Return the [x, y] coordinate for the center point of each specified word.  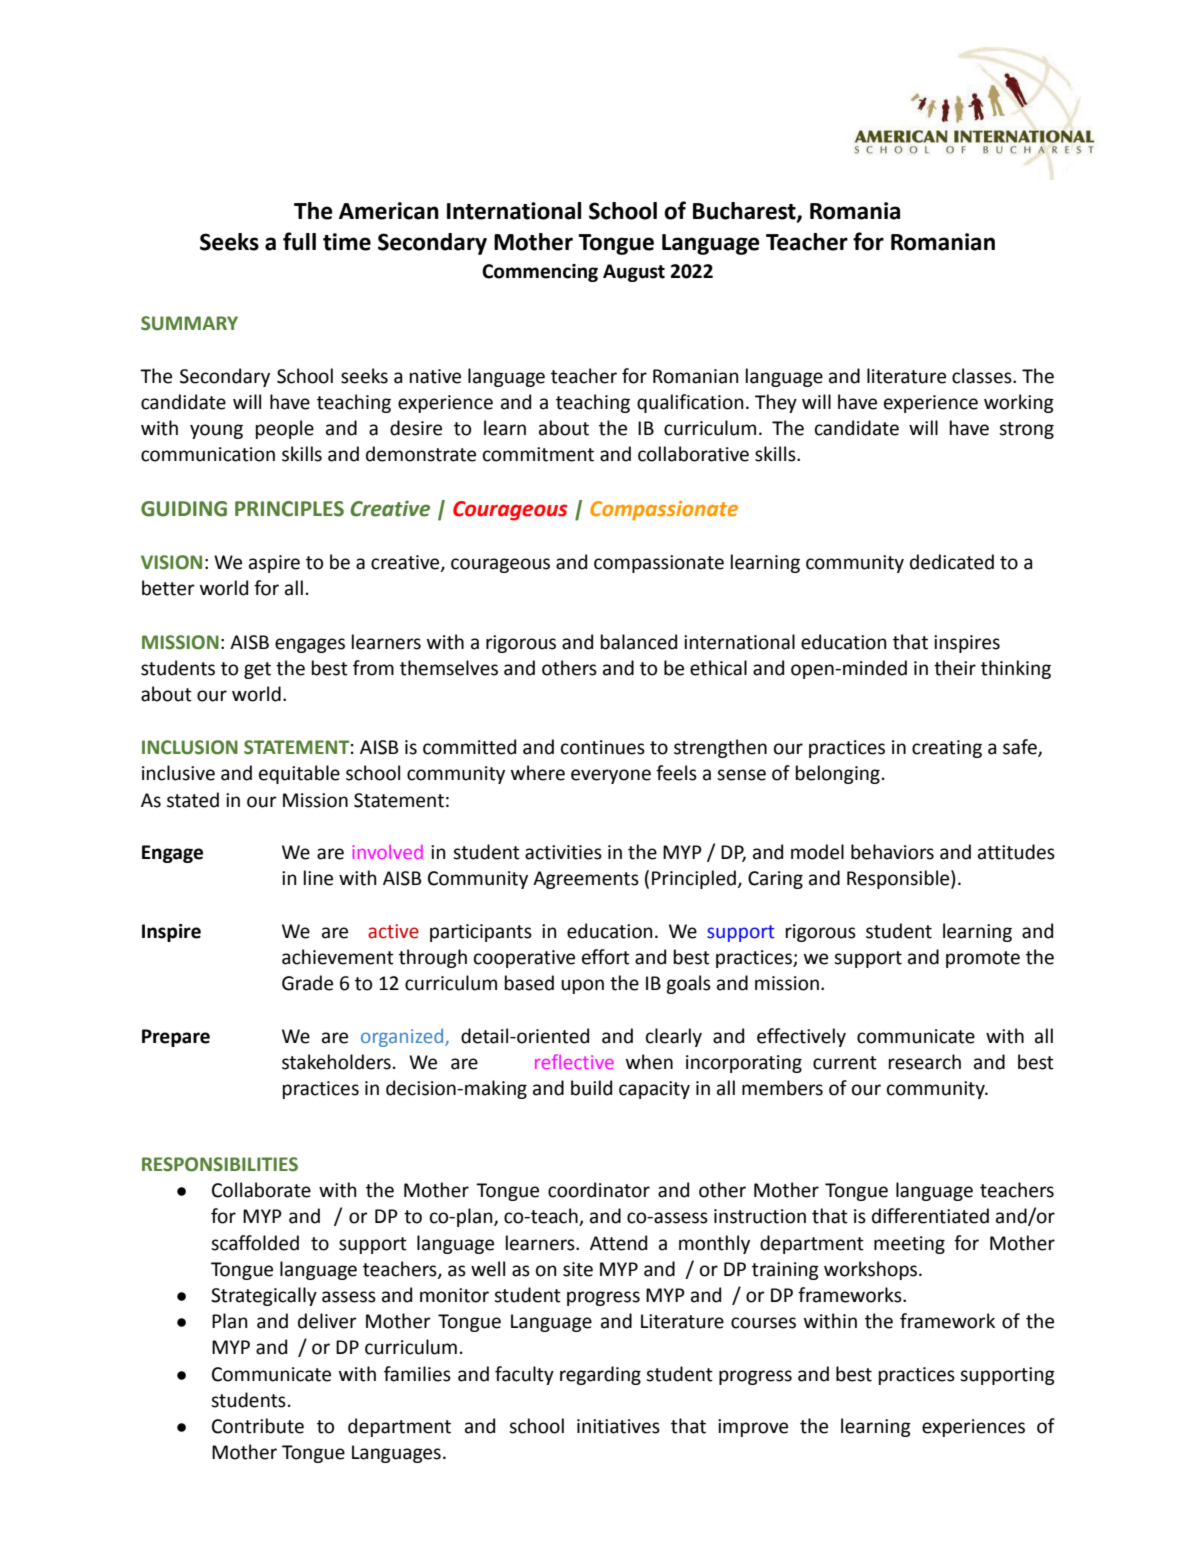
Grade [307, 983]
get [257, 670]
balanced [639, 642]
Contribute [258, 1426]
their [955, 668]
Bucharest [745, 212]
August [634, 273]
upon [582, 986]
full [299, 241]
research [925, 1062]
